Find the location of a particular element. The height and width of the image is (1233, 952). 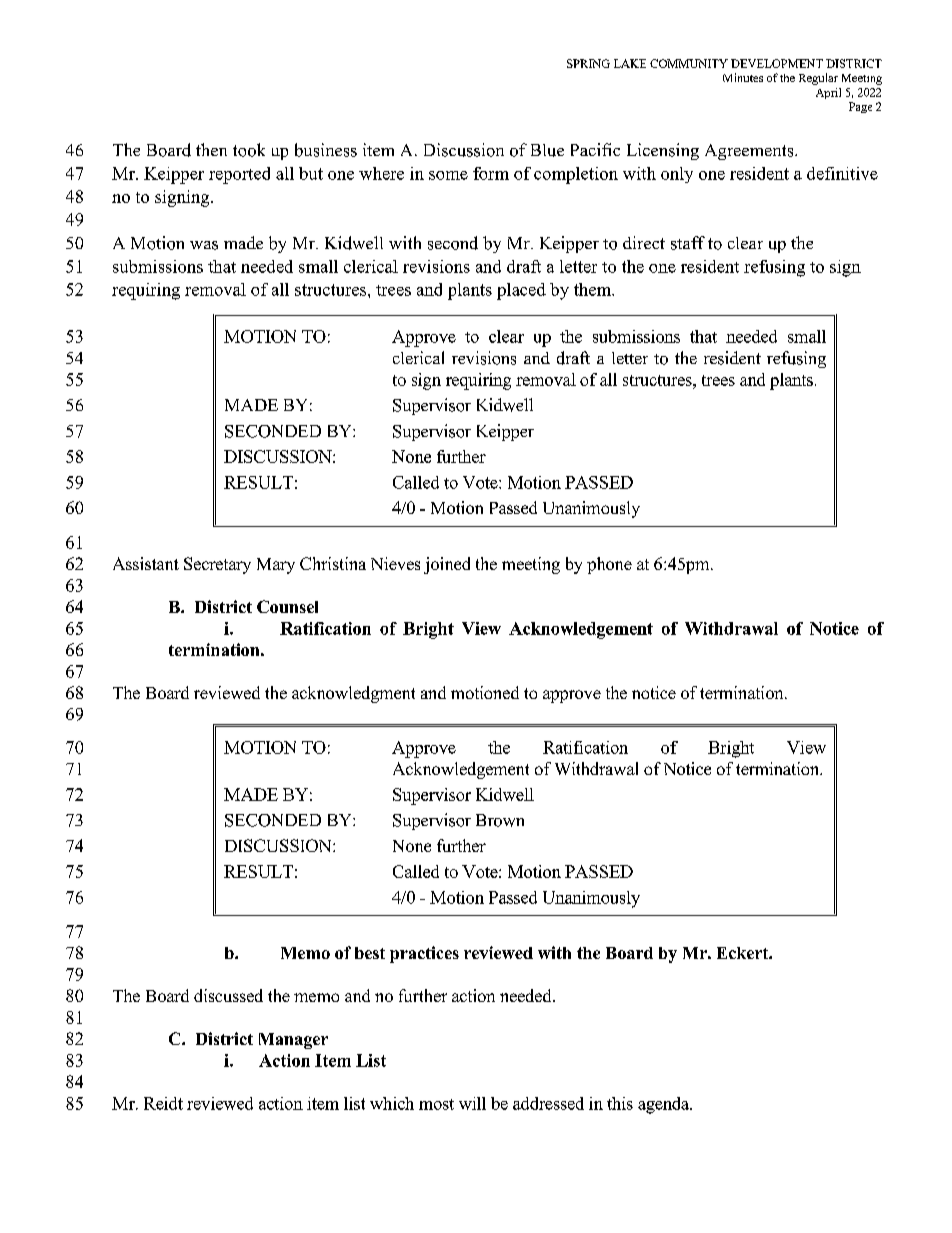

Manager is located at coordinates (293, 1041).
